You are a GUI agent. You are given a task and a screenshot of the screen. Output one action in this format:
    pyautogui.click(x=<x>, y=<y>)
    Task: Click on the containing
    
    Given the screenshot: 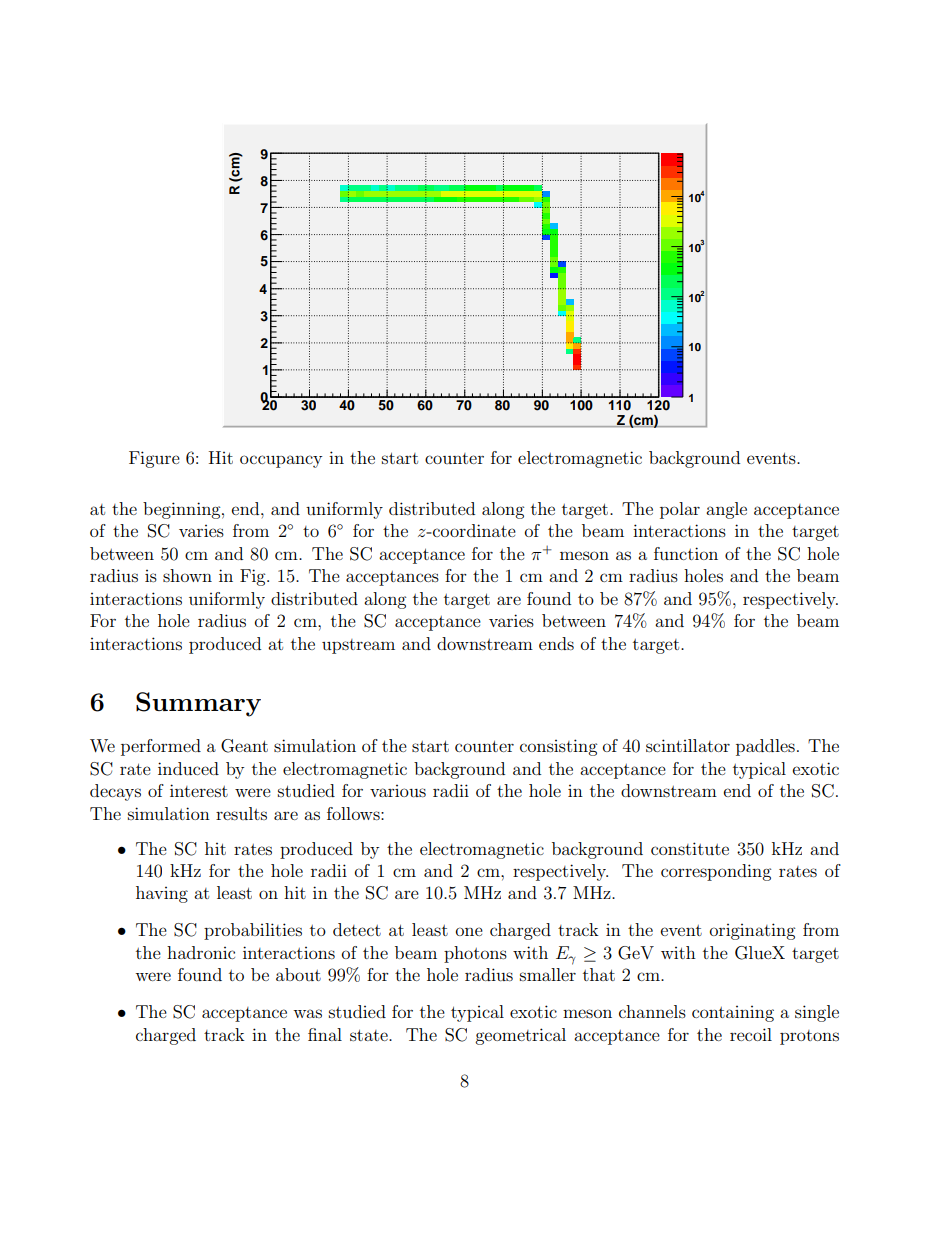 What is the action you would take?
    pyautogui.click(x=733, y=1014)
